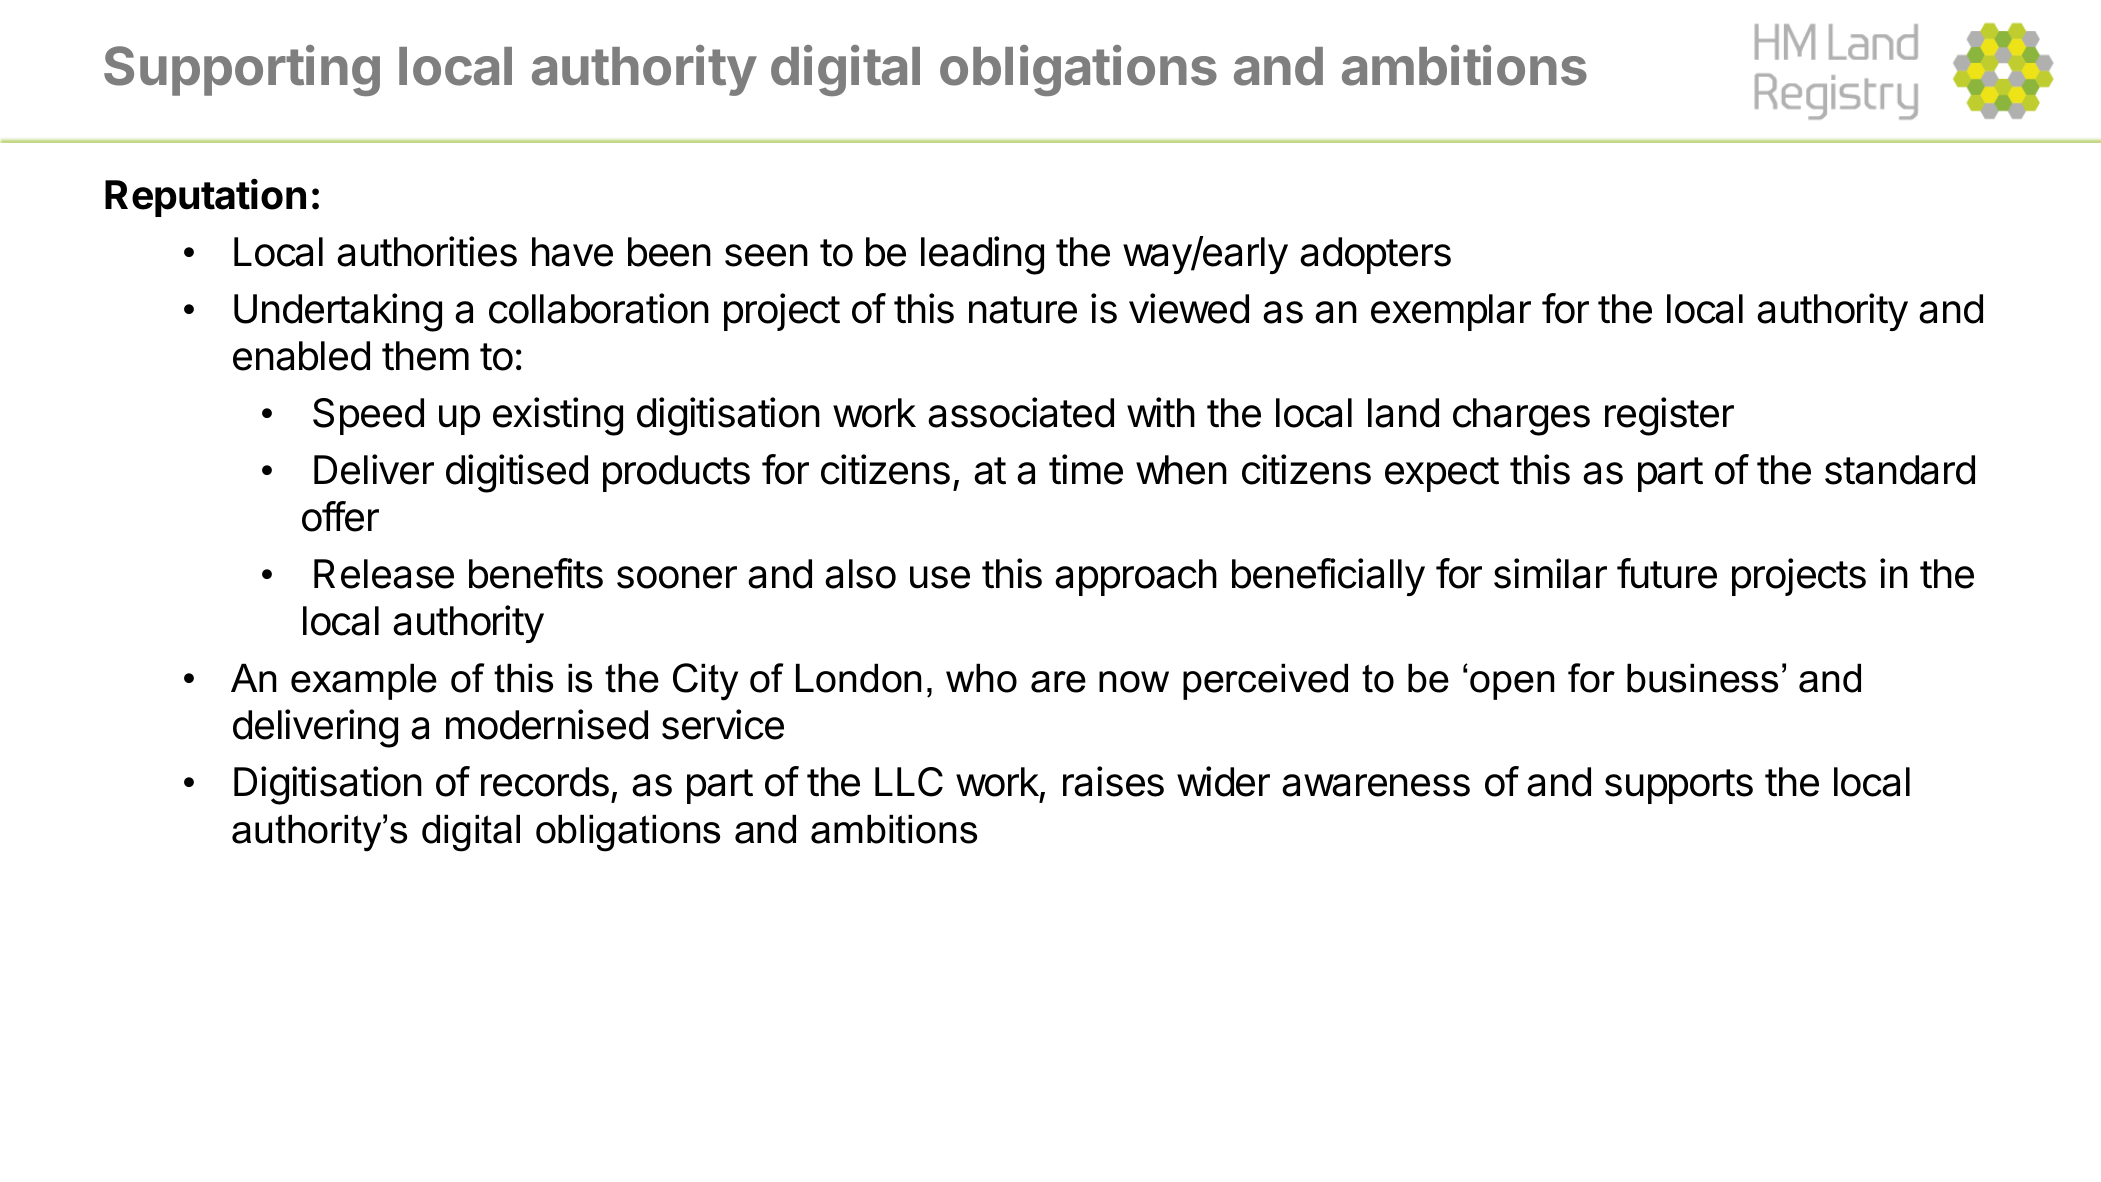 This document has width=2101, height=1182. Describe the element at coordinates (364, 681) in the document. I see `example` at that location.
